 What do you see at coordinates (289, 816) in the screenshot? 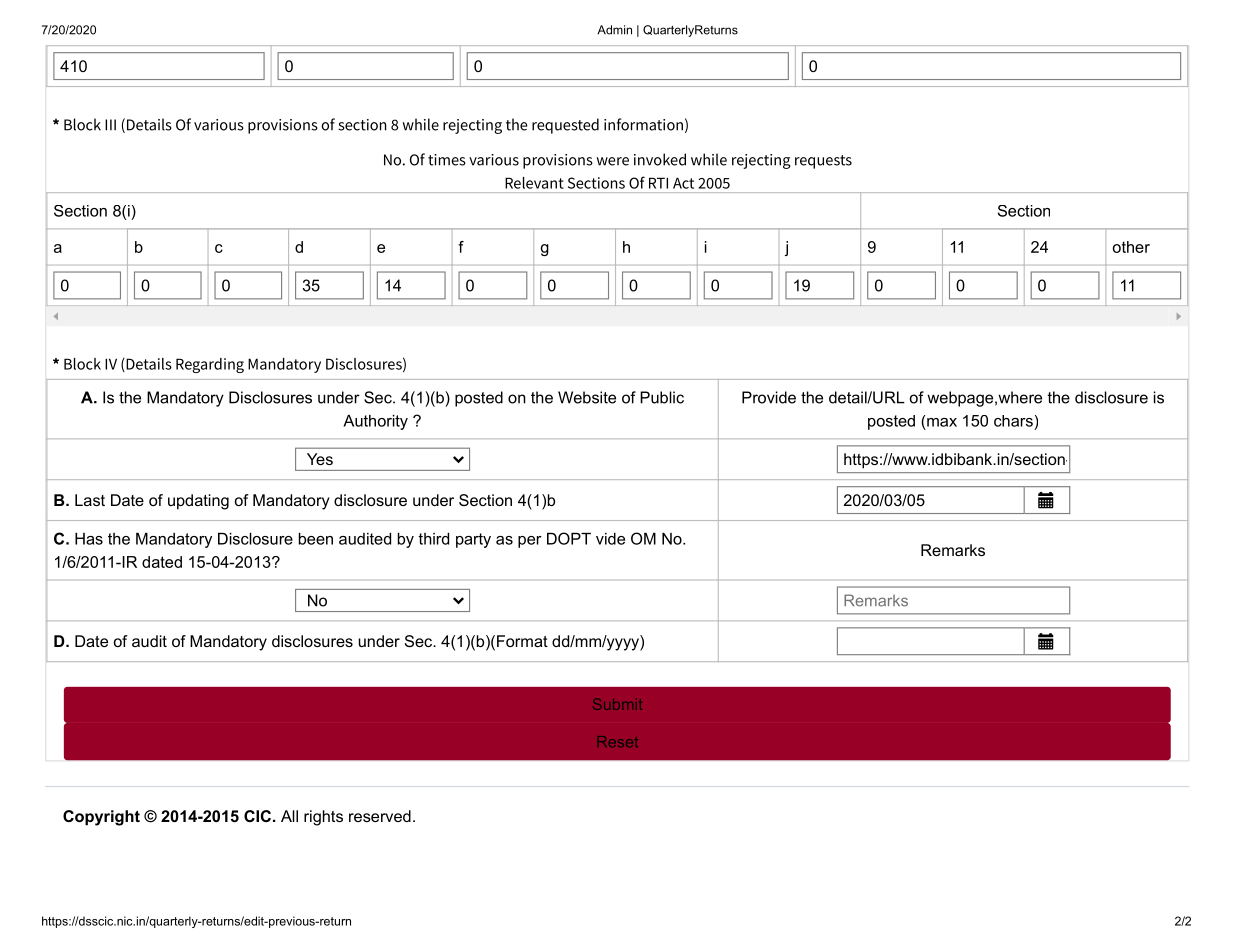
I see `All` at bounding box center [289, 816].
